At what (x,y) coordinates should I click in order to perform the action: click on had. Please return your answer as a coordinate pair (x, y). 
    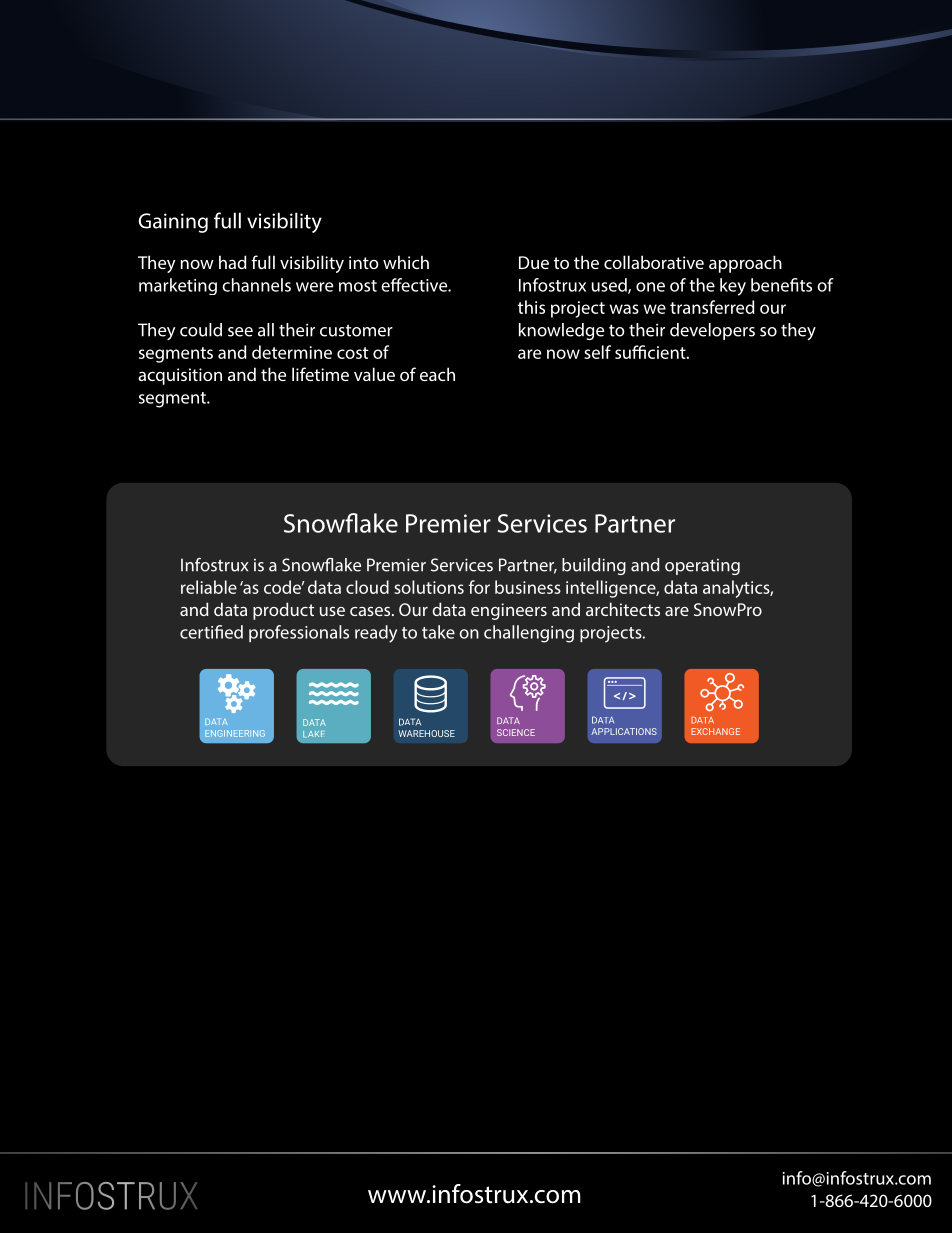
    Looking at the image, I should click on (233, 262).
